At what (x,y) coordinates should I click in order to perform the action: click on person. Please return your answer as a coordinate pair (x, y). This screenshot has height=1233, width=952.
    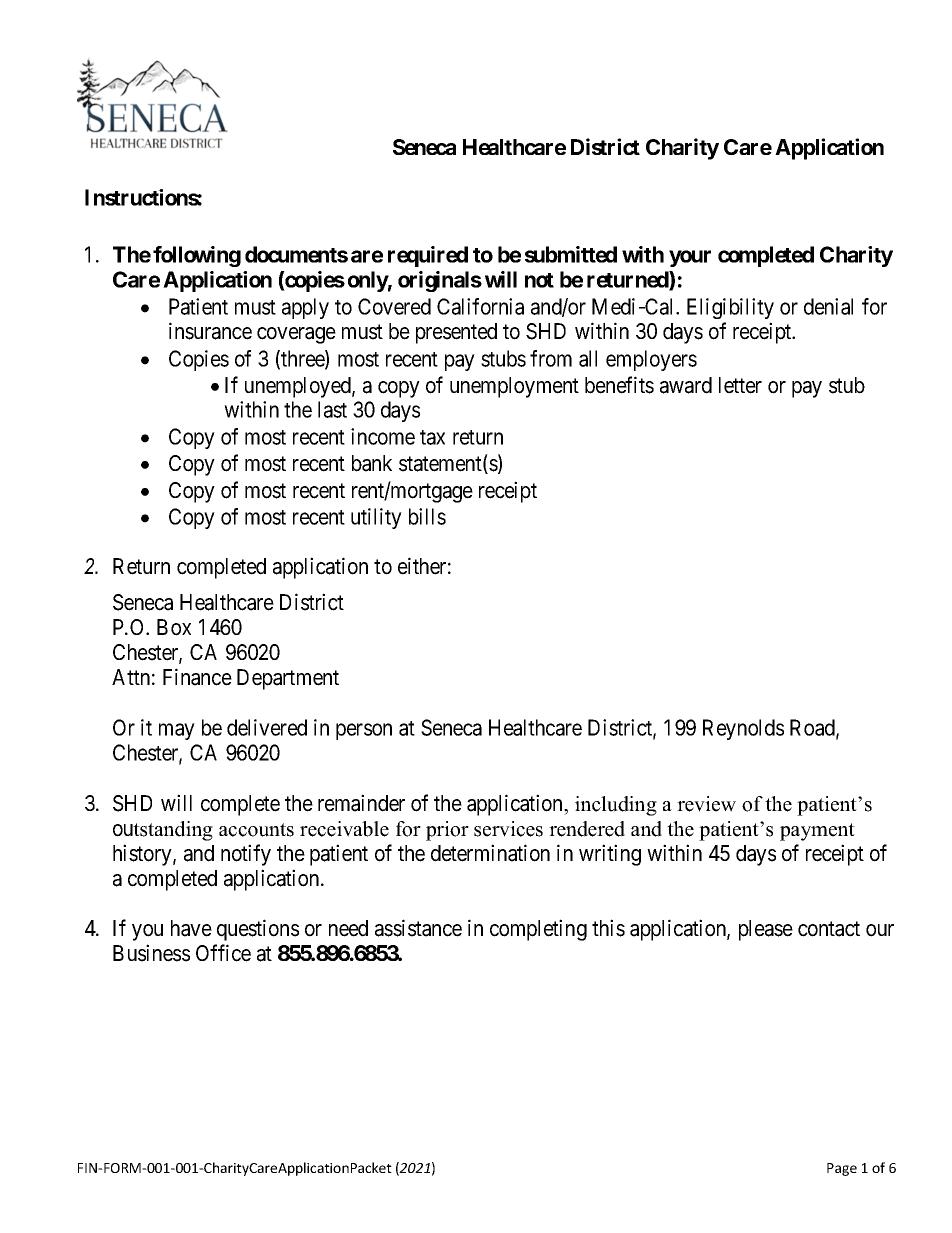
    Looking at the image, I should click on (364, 731).
